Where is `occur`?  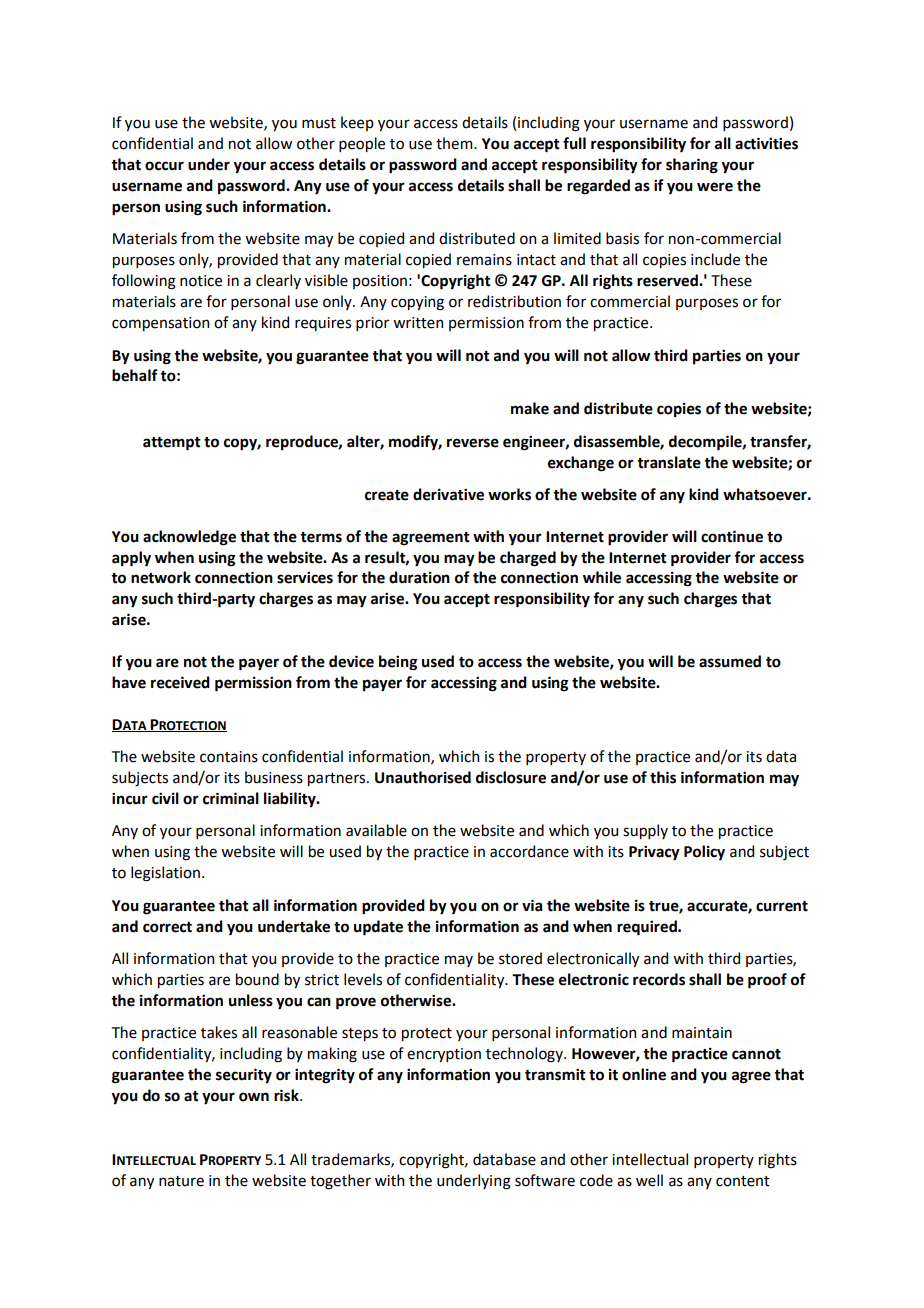 occur is located at coordinates (164, 166).
